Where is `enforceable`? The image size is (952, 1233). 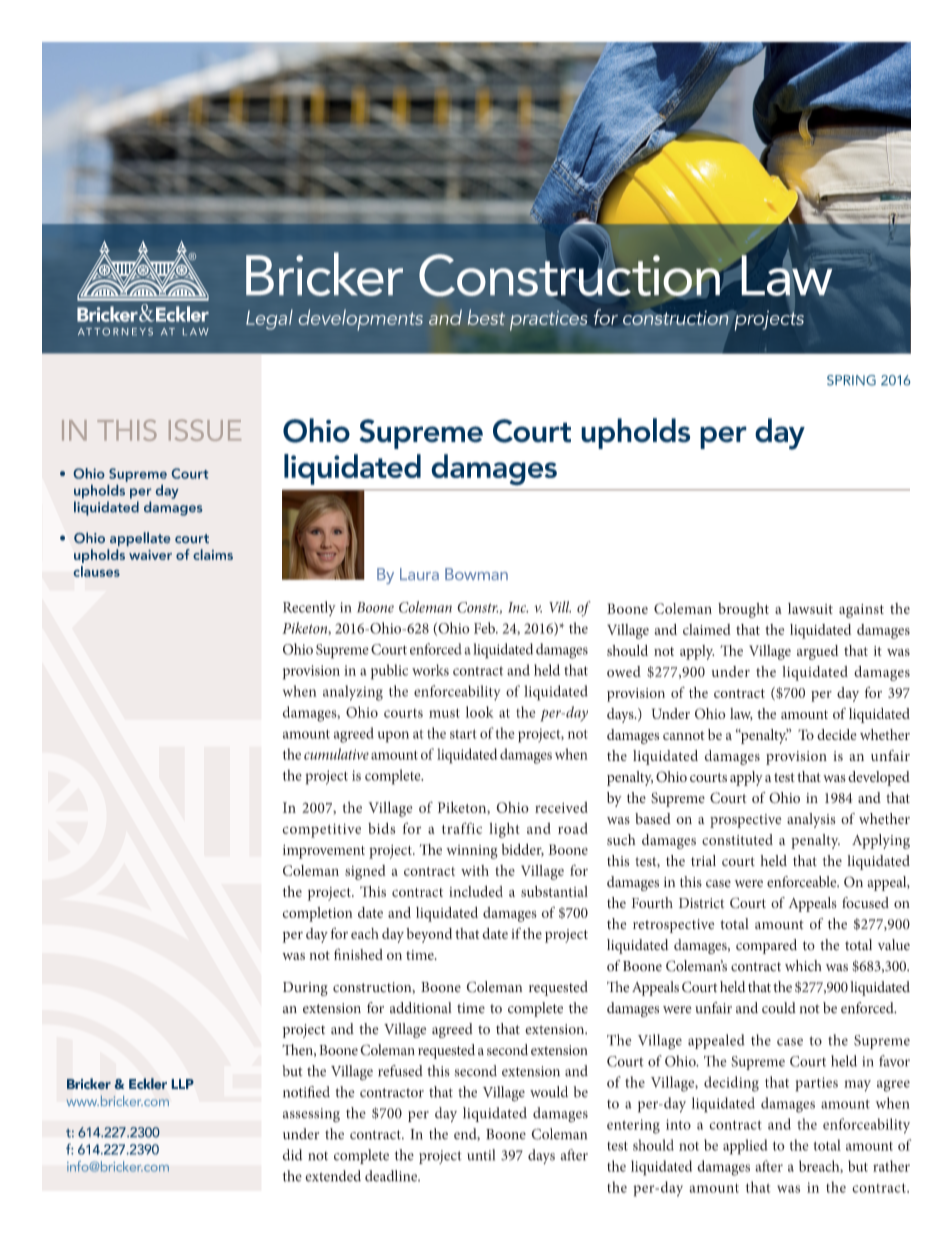 enforceable is located at coordinates (803, 882).
